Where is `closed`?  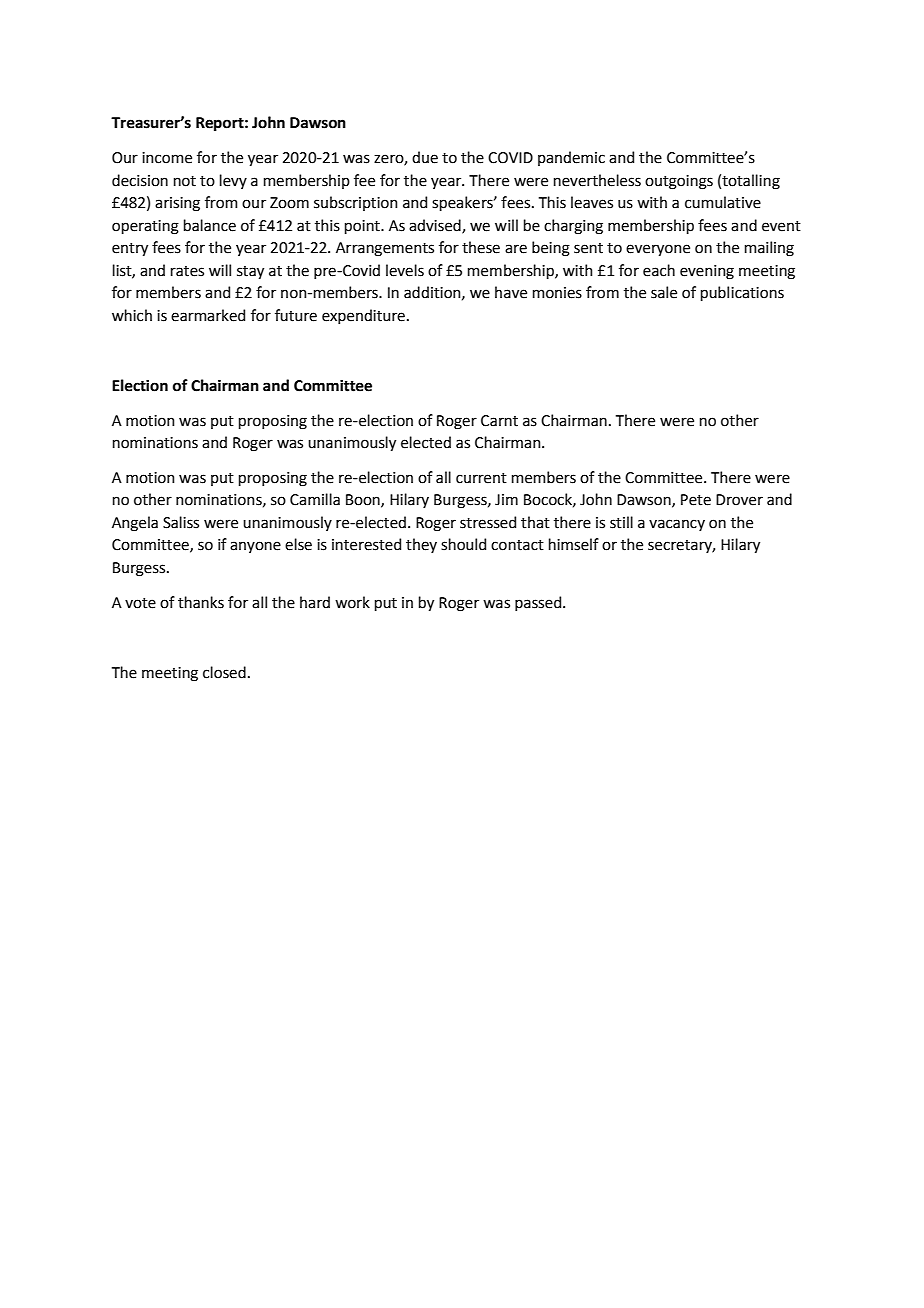 closed is located at coordinates (224, 672).
